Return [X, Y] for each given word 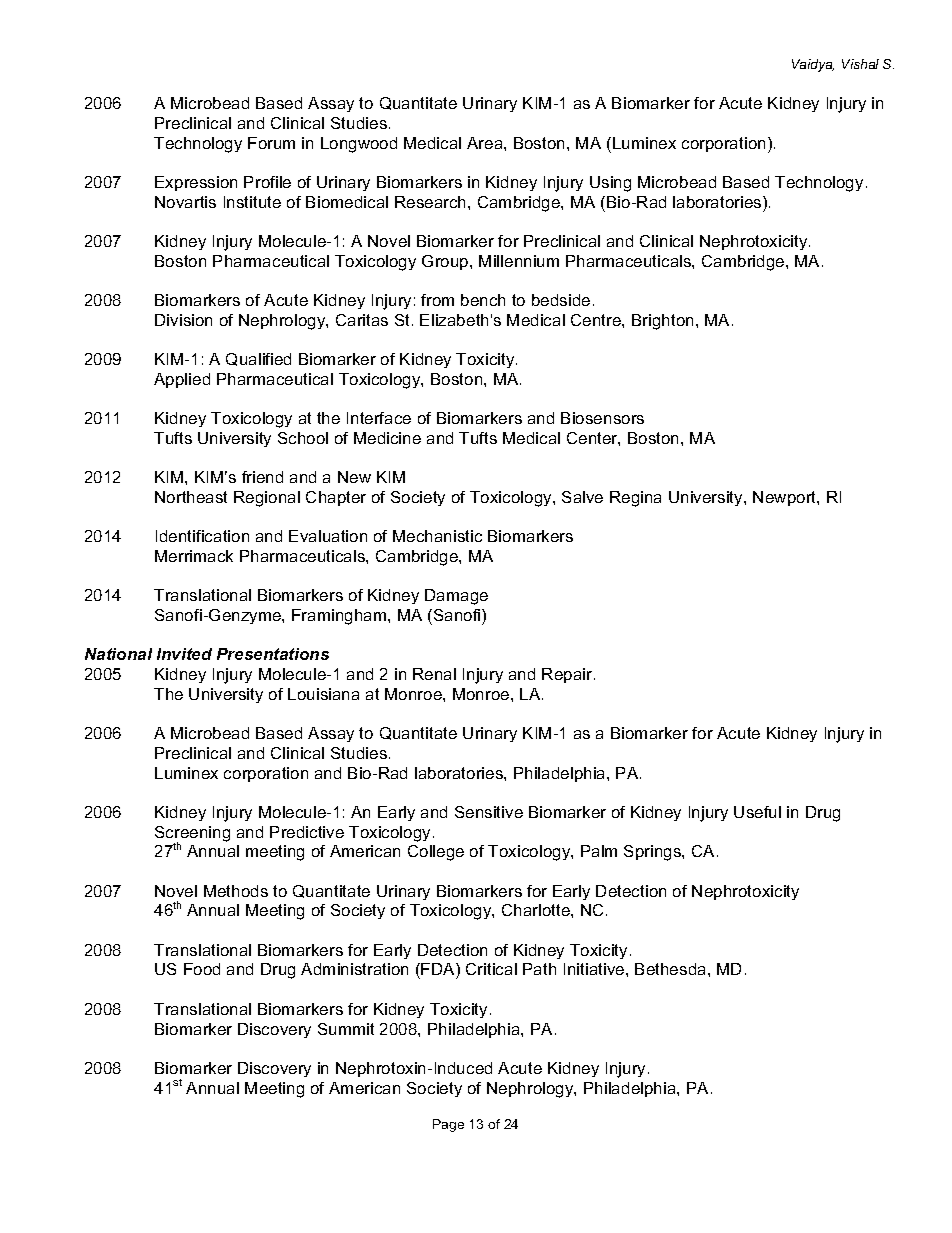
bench [483, 300]
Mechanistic [437, 536]
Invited [184, 654]
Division [183, 320]
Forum [271, 143]
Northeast [191, 497]
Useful [757, 812]
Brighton [662, 322]
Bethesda [672, 969]
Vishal [860, 64]
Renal [434, 674]
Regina [635, 499]
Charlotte [537, 910]
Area [486, 143]
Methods [236, 891]
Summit [346, 1029]
